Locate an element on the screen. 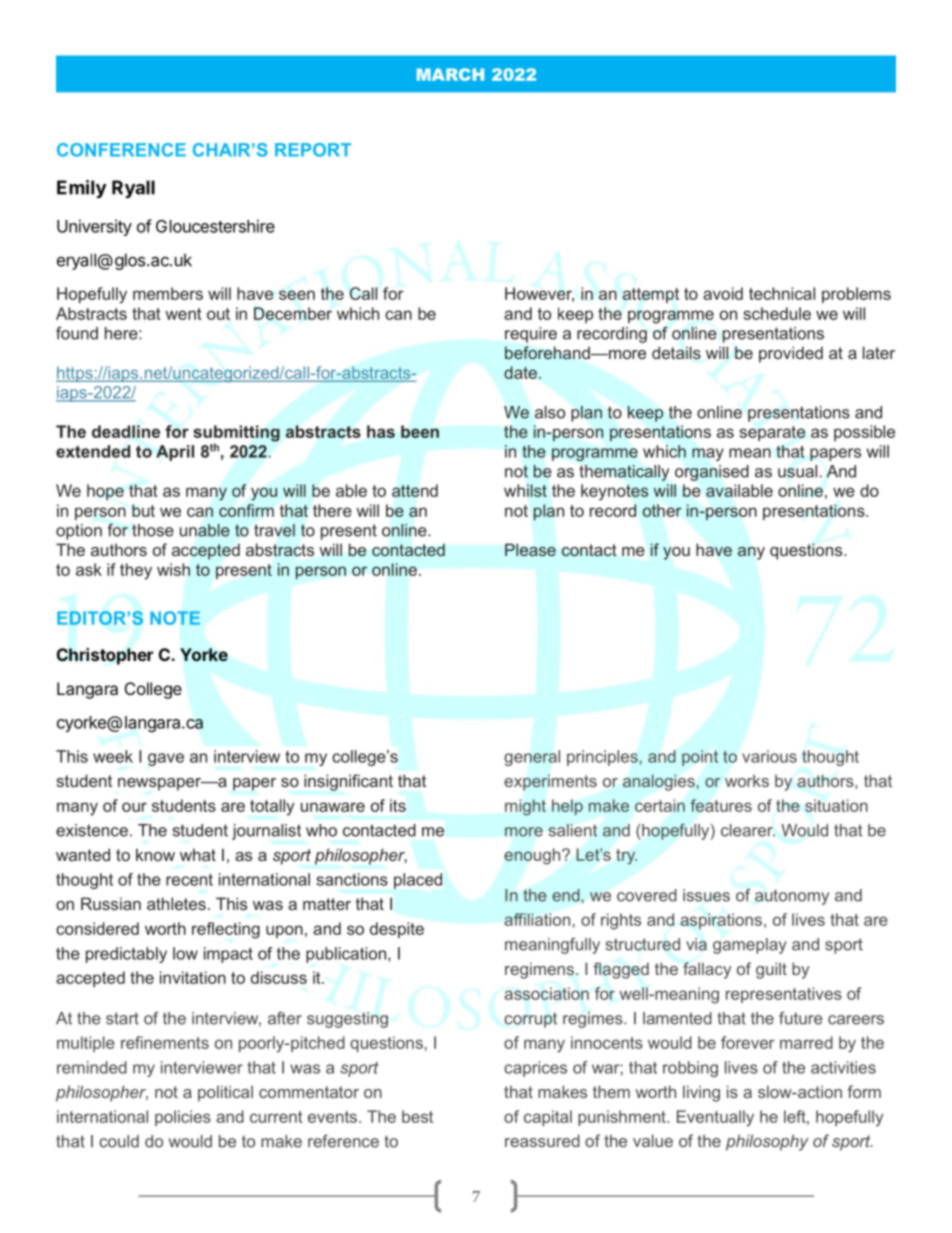  gave is located at coordinates (166, 759).
